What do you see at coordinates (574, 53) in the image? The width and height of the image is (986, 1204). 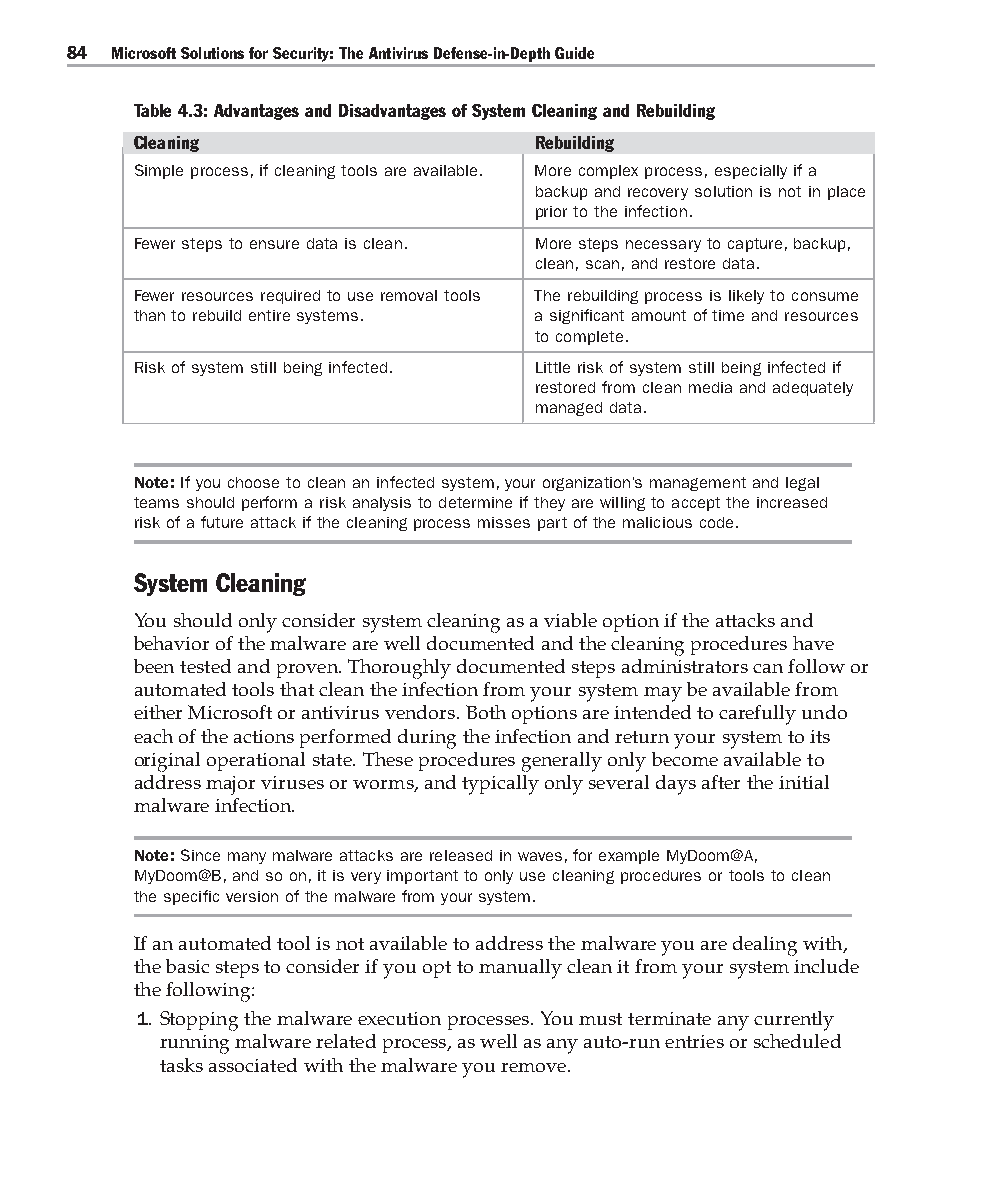 I see `Guide` at bounding box center [574, 53].
